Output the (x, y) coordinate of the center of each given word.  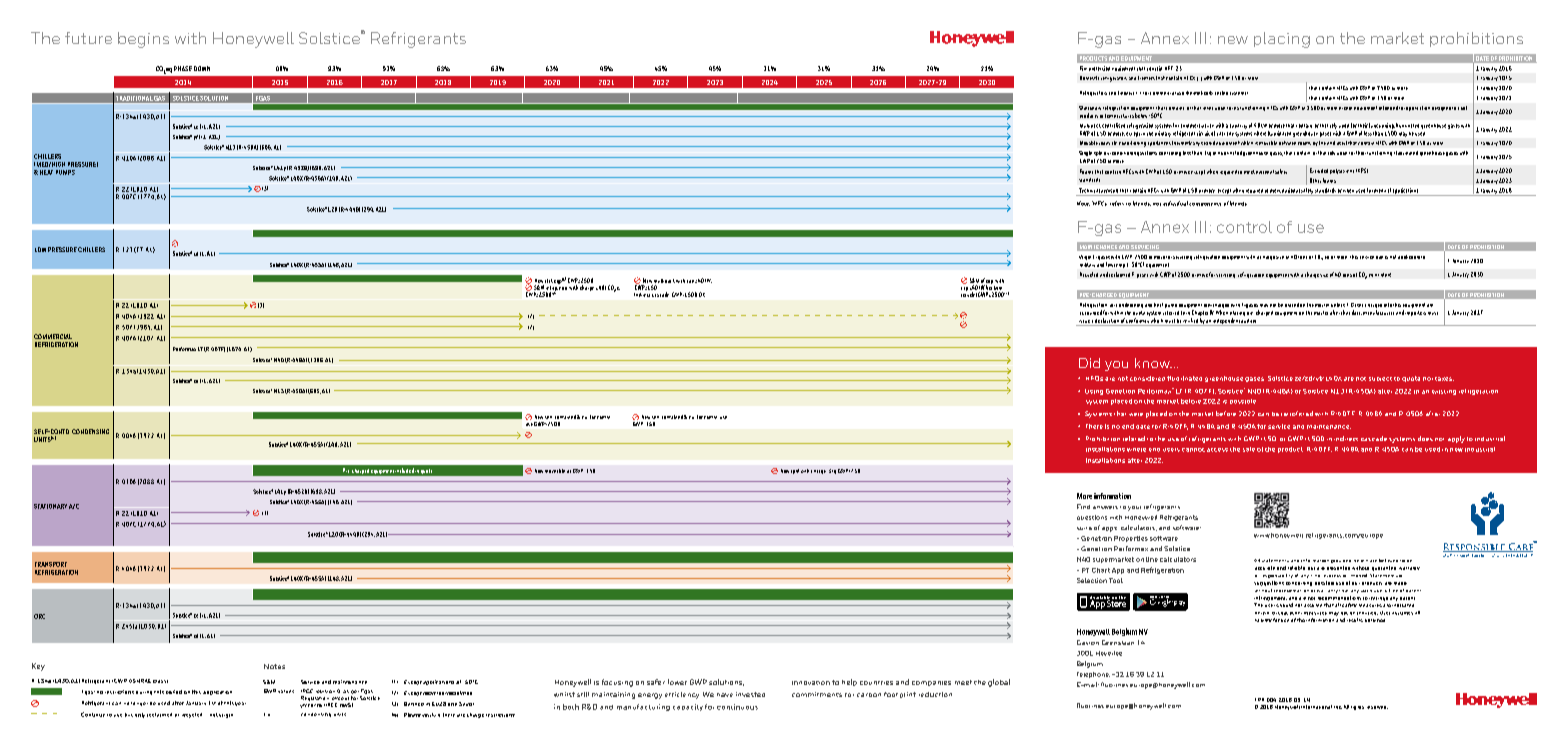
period (174, 692)
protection (1099, 68)
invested (750, 694)
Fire (1083, 68)
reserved (1377, 707)
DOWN (202, 68)
